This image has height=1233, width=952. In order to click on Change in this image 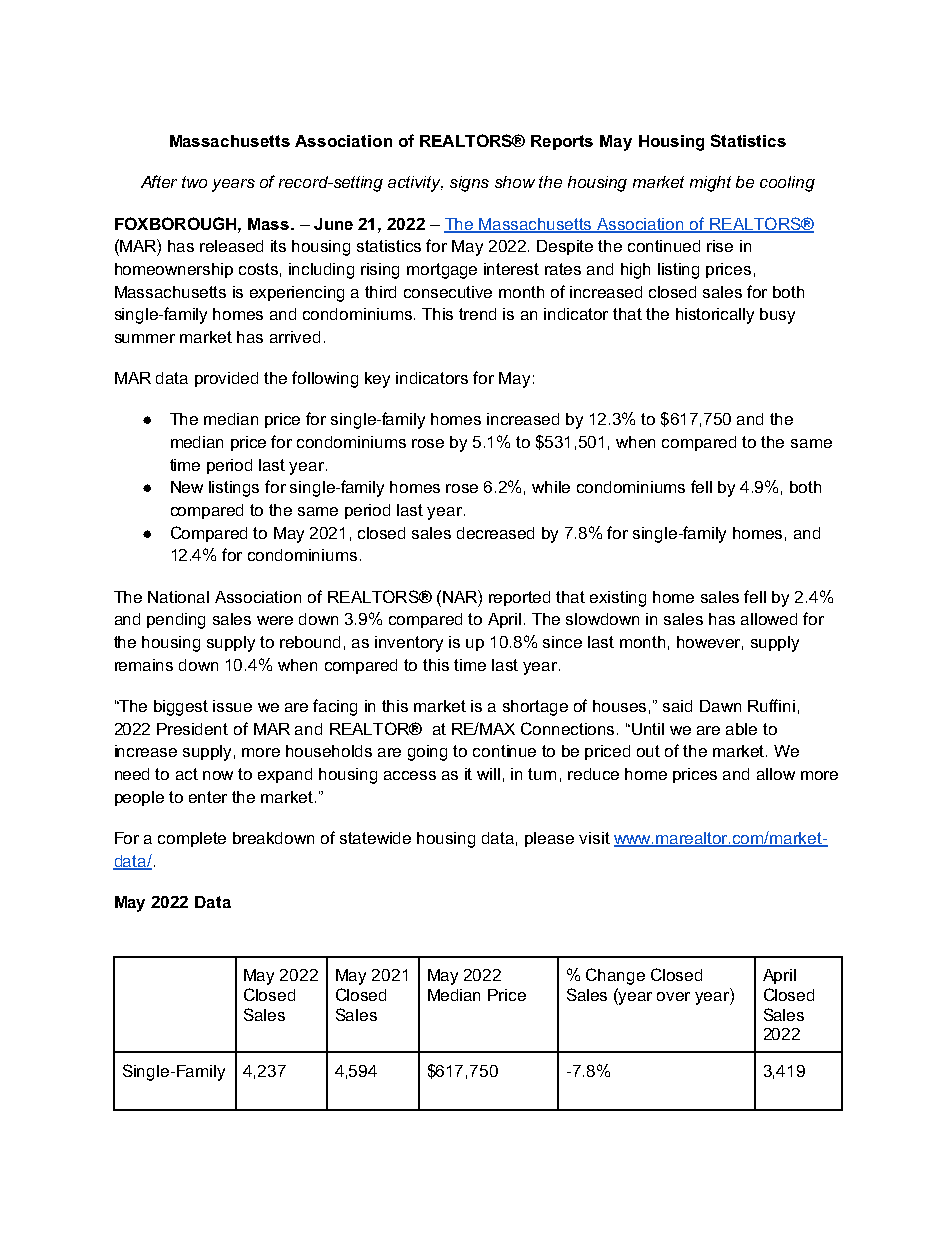, I will do `click(615, 976)`.
